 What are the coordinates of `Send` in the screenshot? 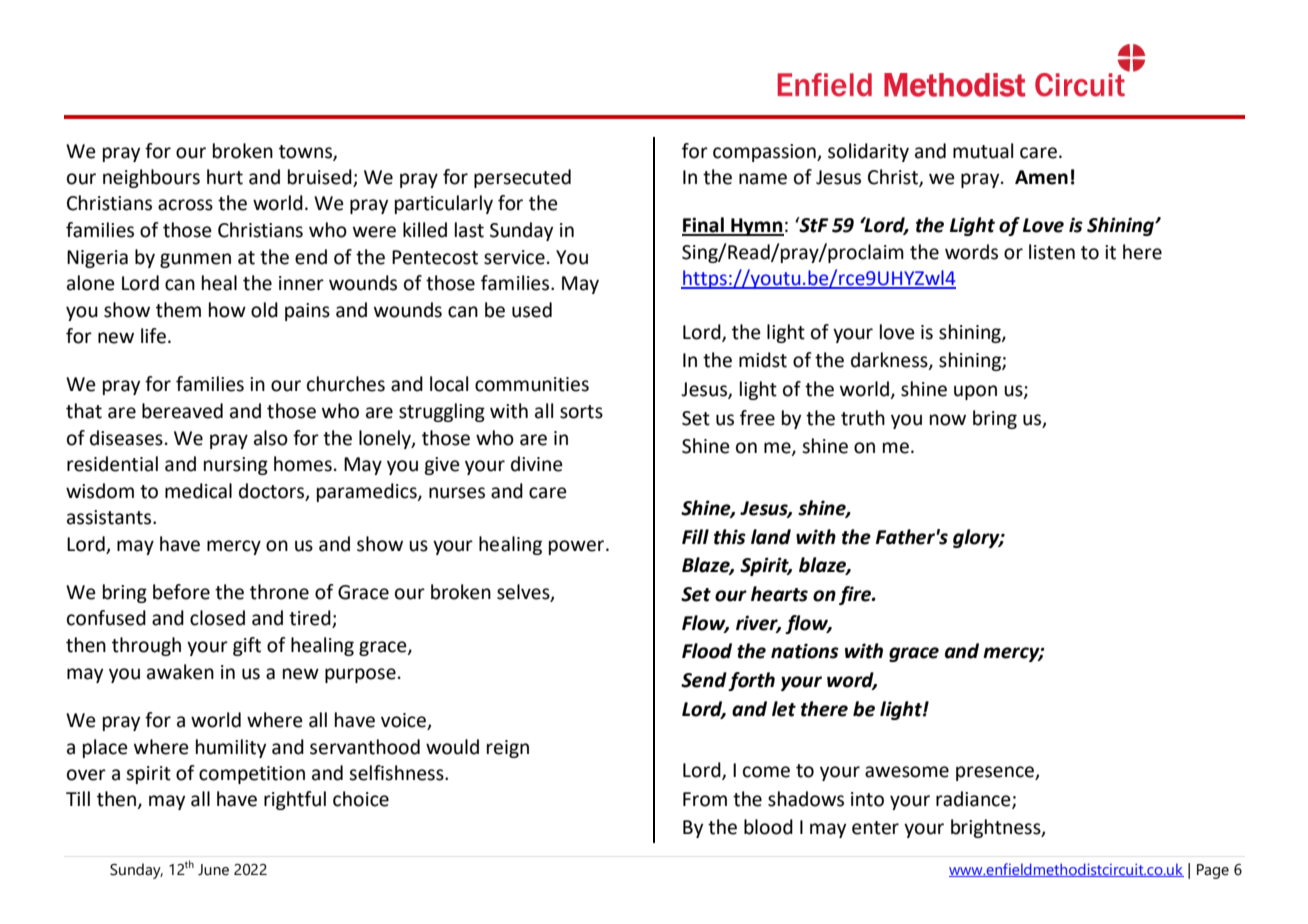 It's located at (704, 680).
